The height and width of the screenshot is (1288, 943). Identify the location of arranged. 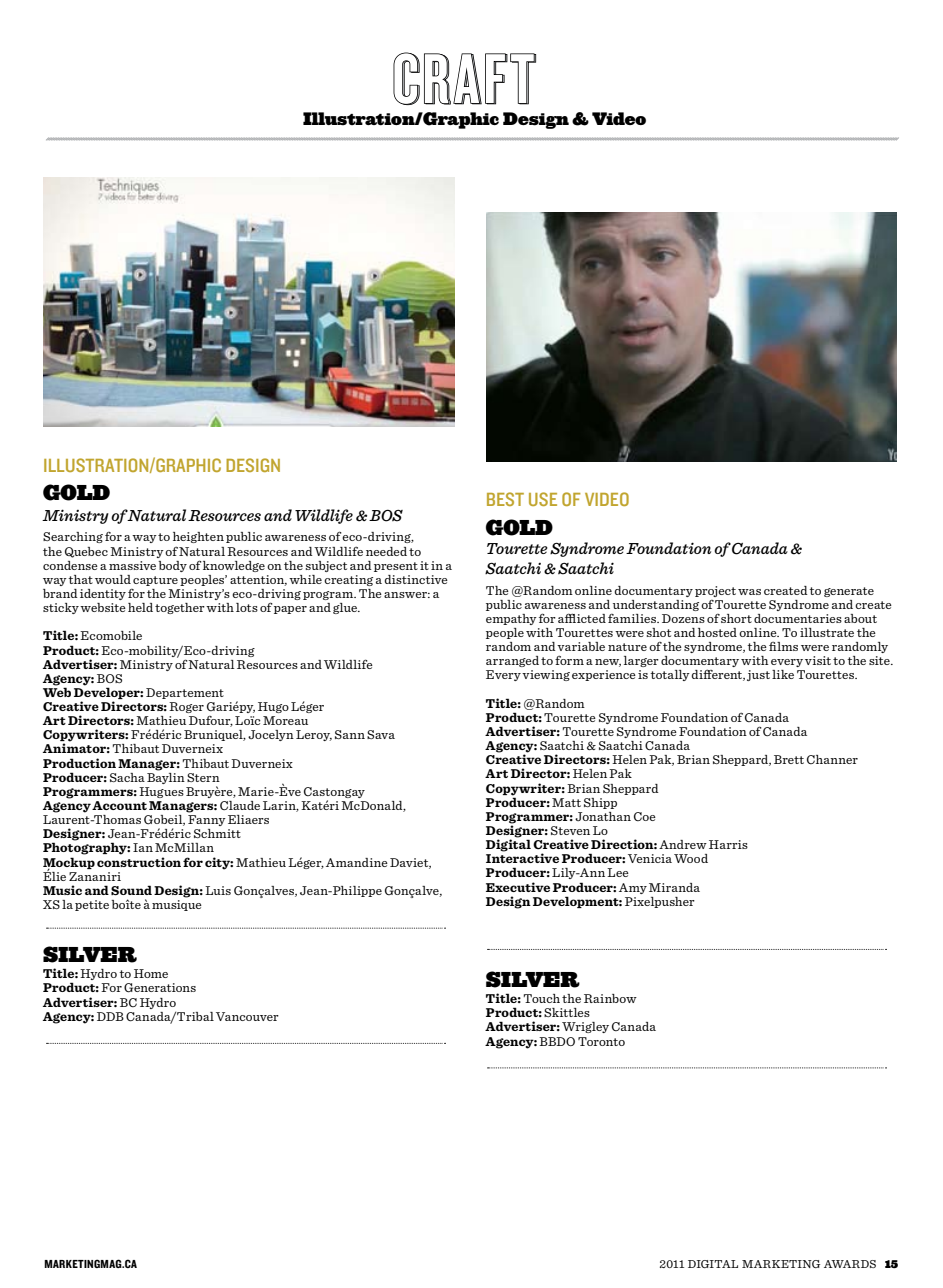
(512, 661).
